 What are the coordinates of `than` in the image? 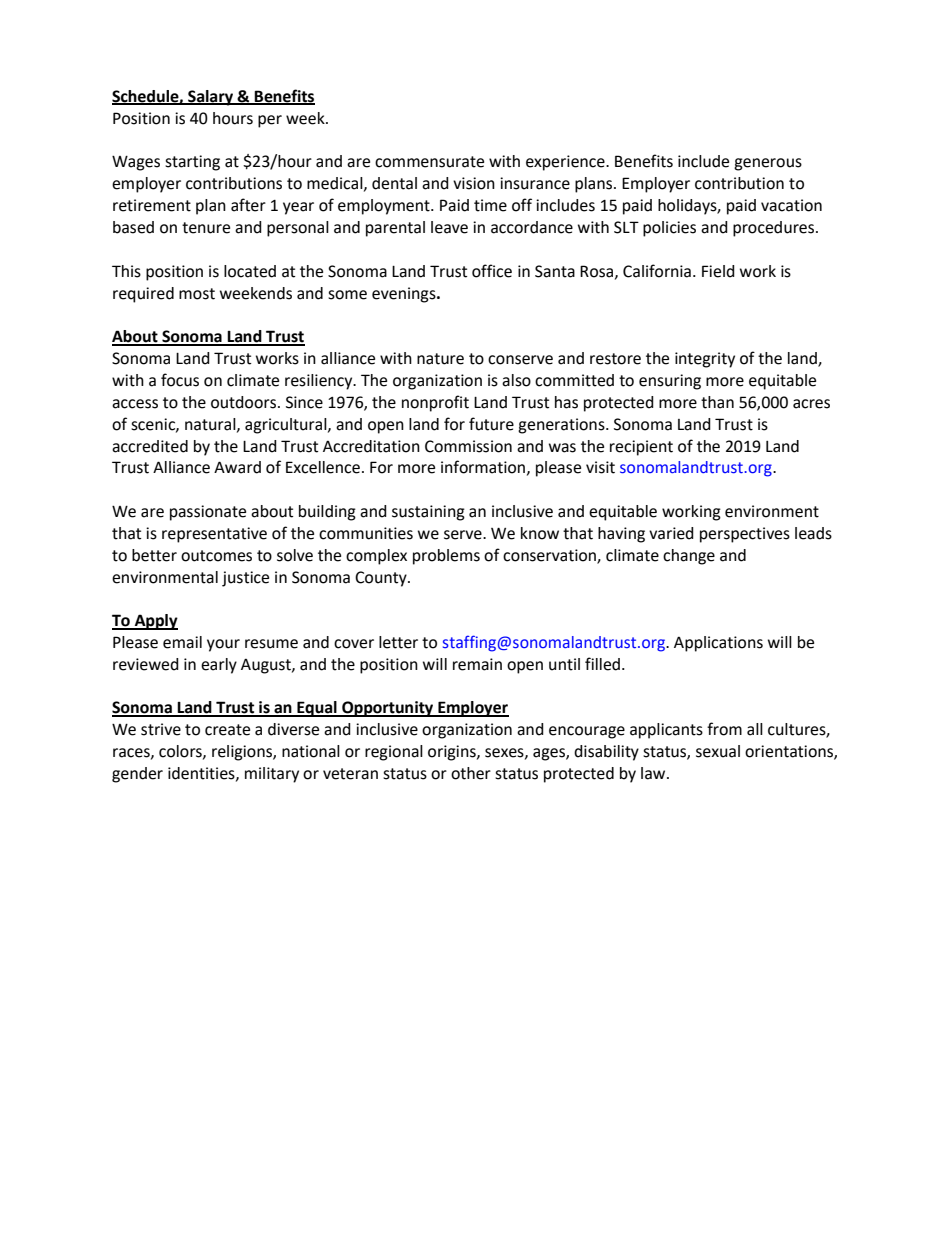 It's located at (717, 402).
